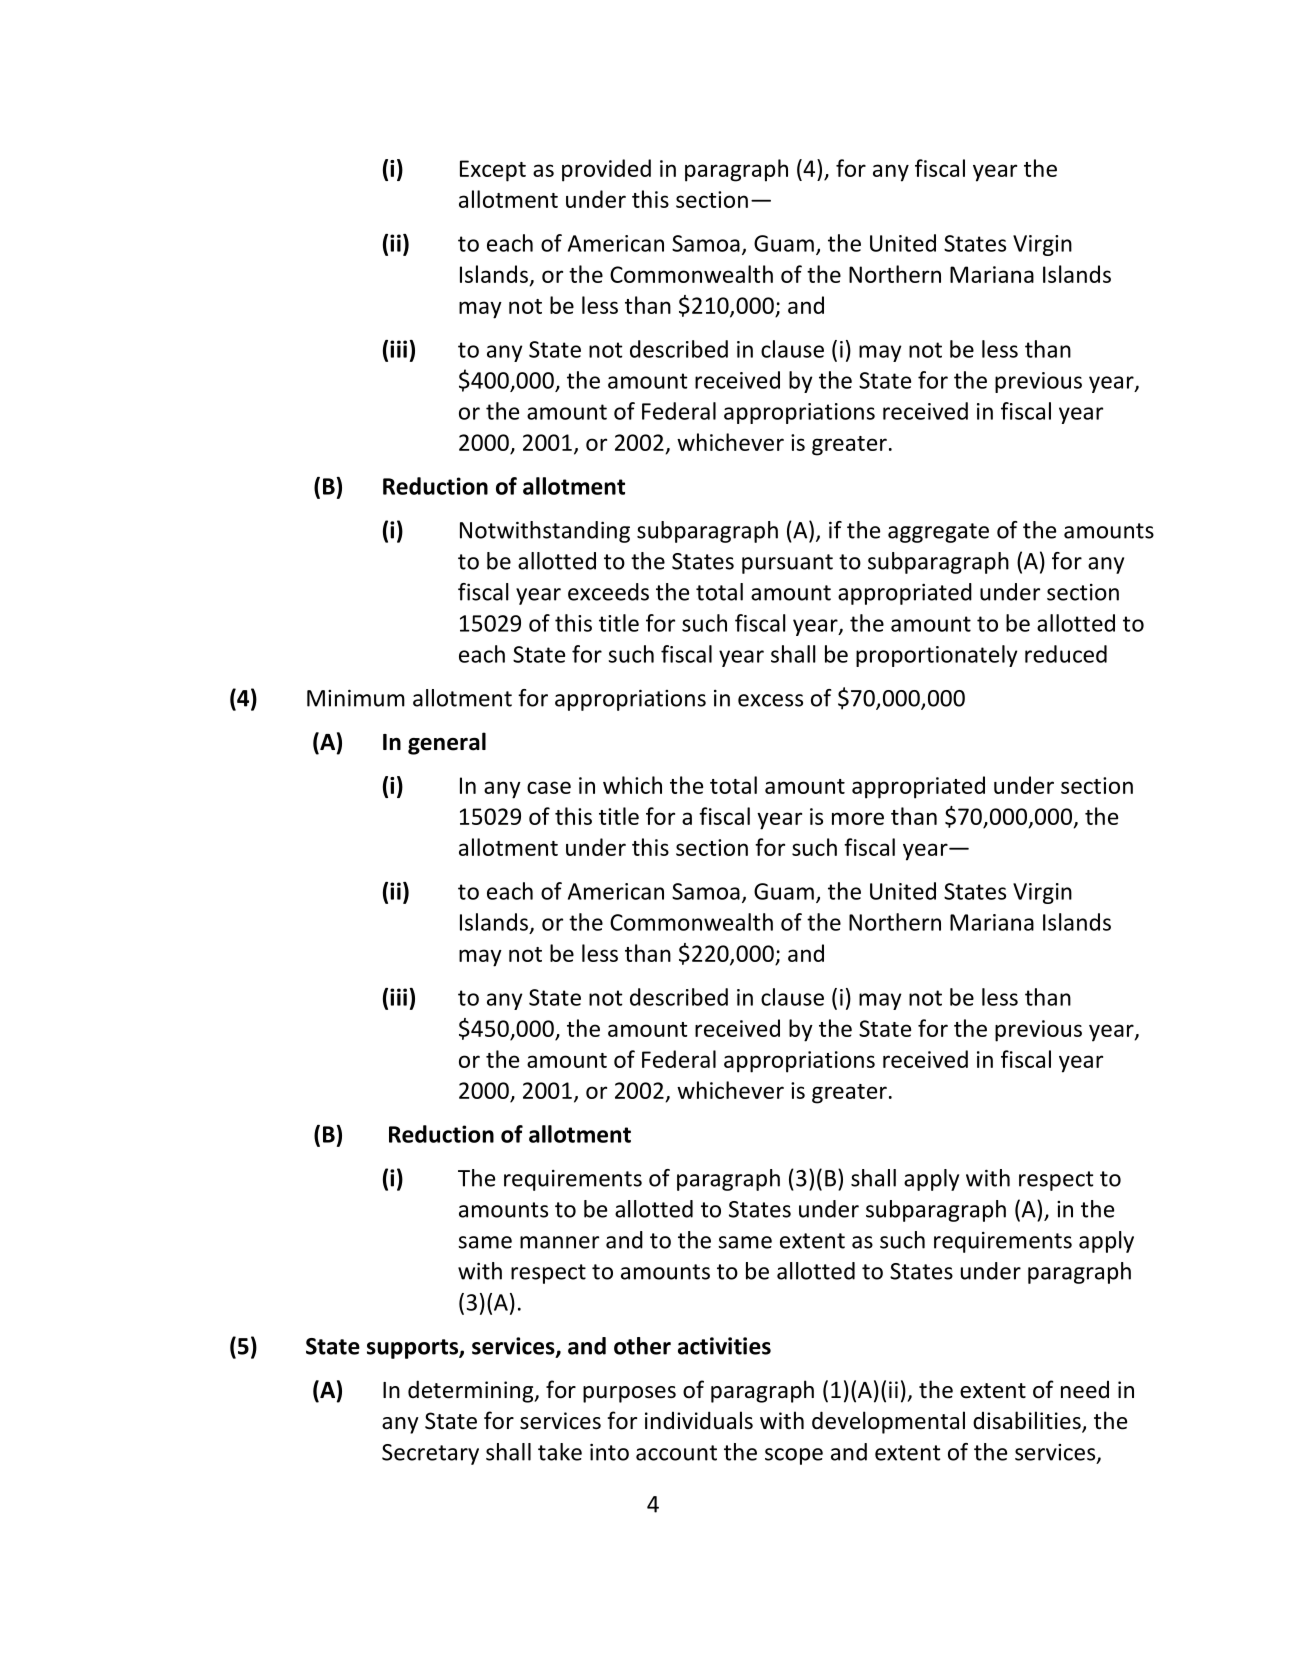 This document has width=1297, height=1679. What do you see at coordinates (938, 533) in the document?
I see `aggregate` at bounding box center [938, 533].
